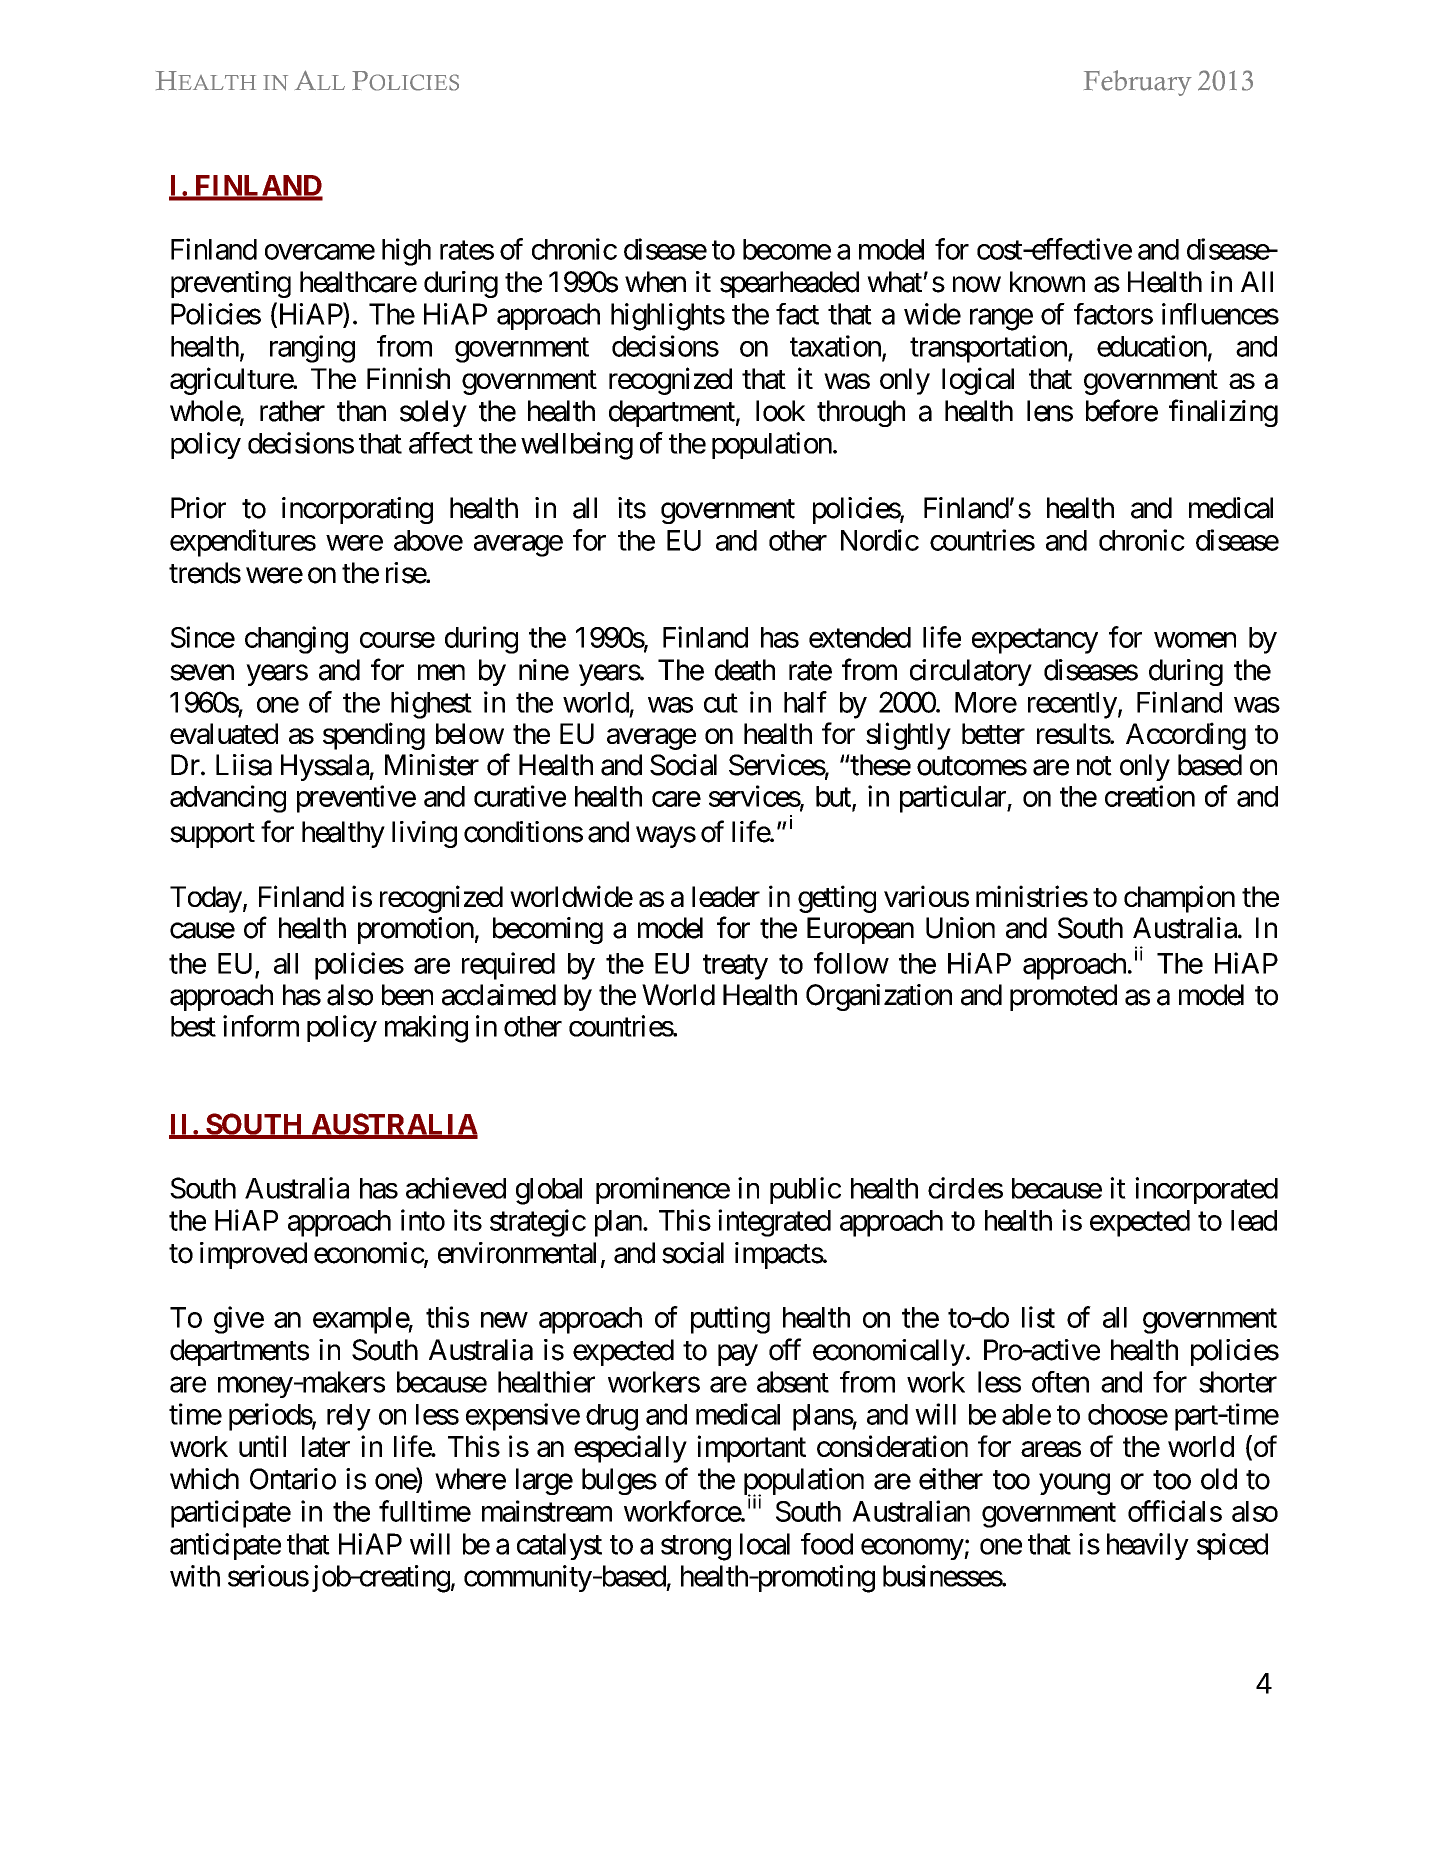 This screenshot has width=1438, height=1861. Describe the element at coordinates (655, 282) in the screenshot. I see `when` at that location.
